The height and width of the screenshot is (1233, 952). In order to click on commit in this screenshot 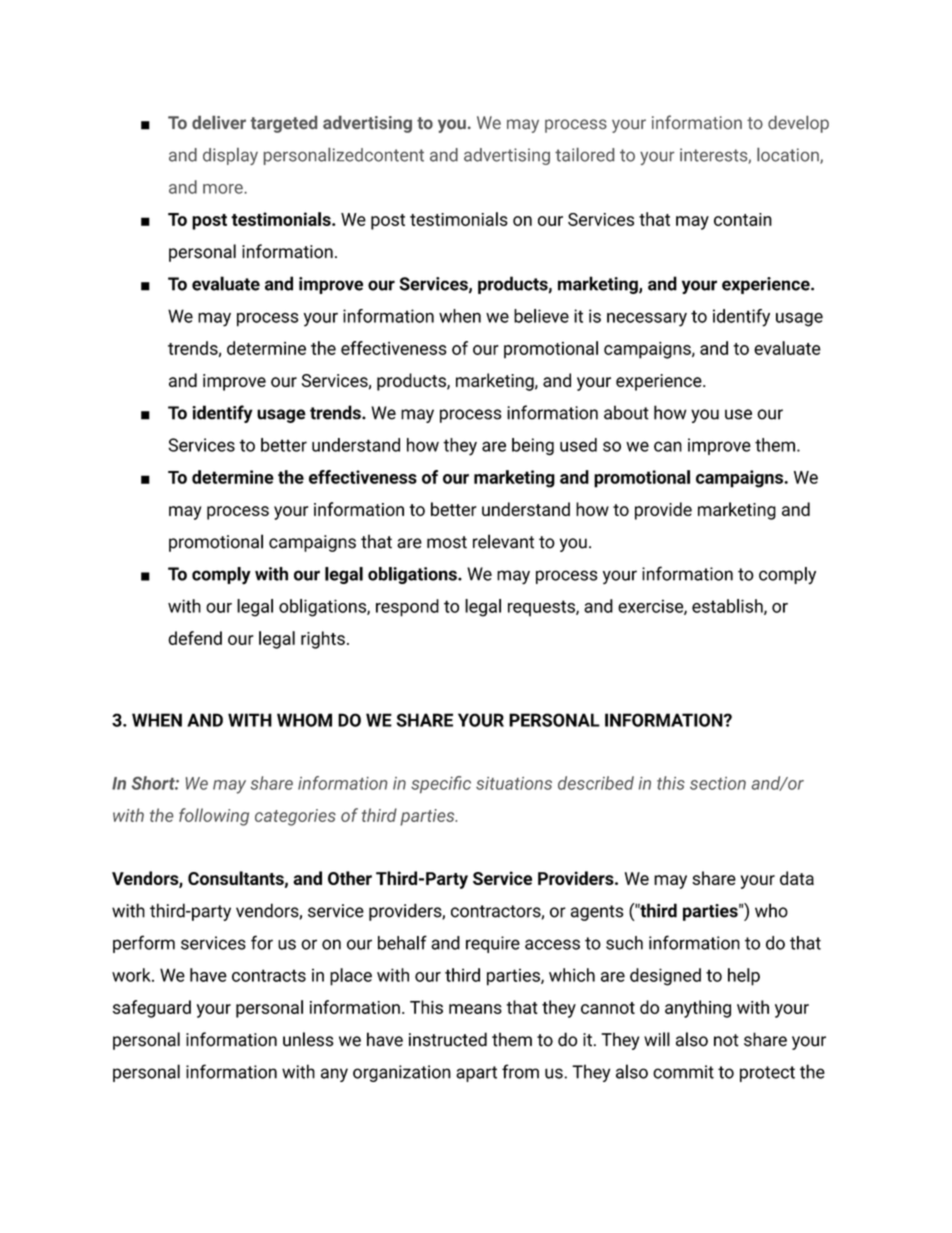, I will do `click(683, 1072)`.
